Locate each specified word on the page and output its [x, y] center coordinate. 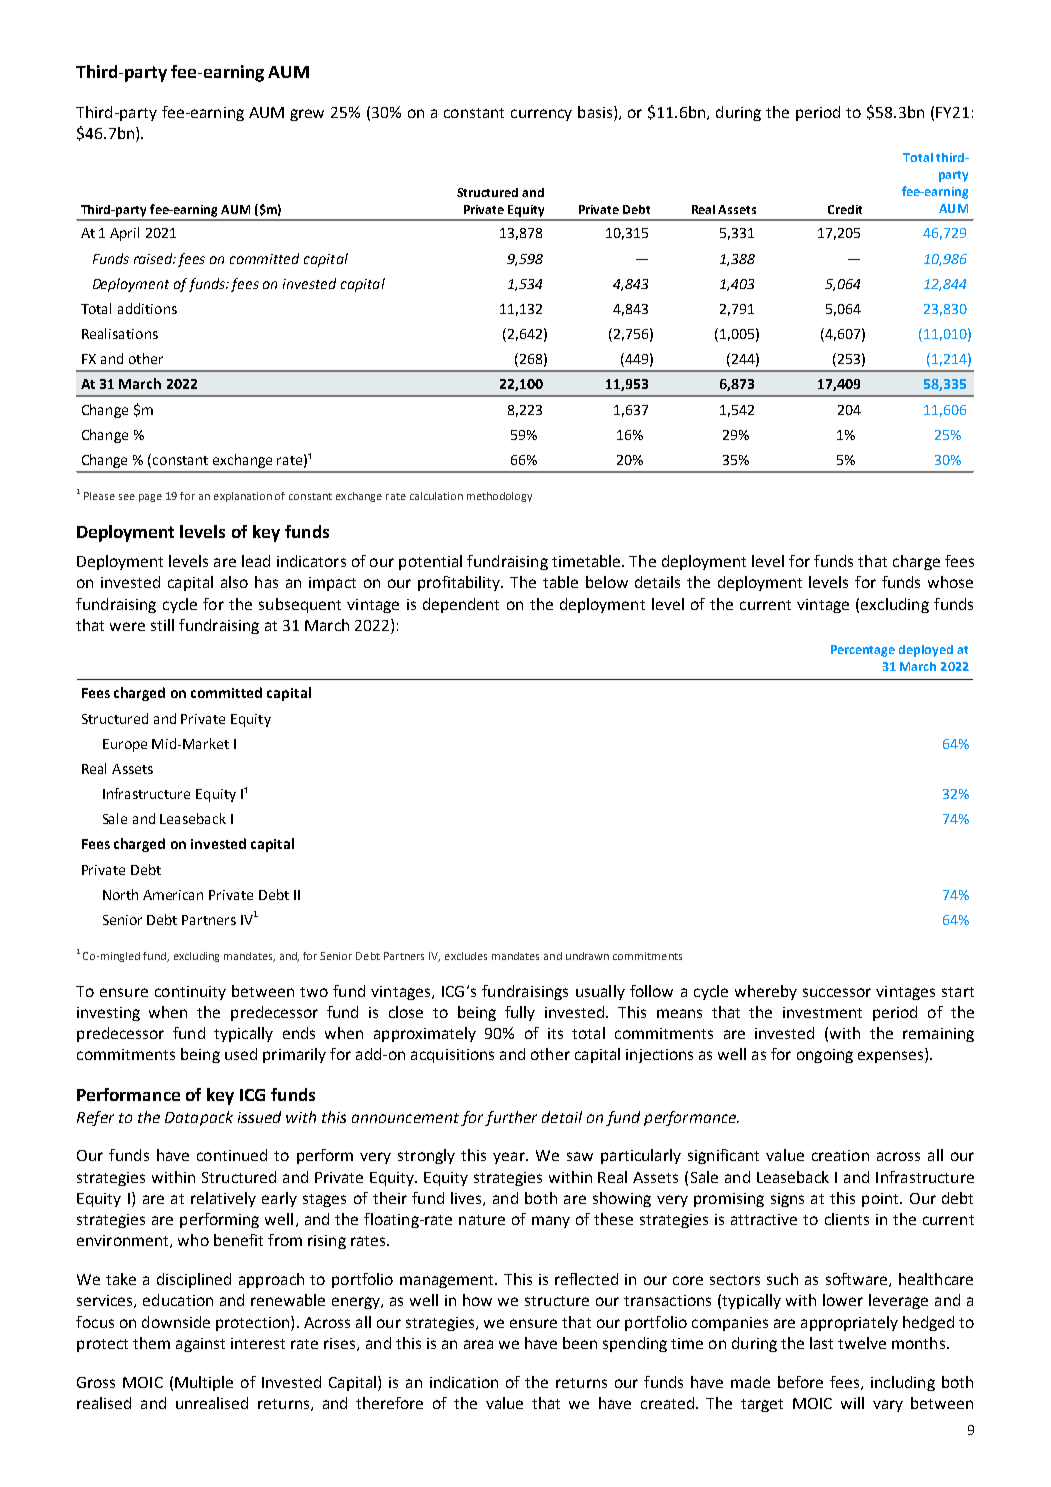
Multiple [204, 1383]
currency [541, 115]
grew [307, 115]
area [478, 1344]
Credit [845, 209]
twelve [862, 1343]
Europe [125, 745]
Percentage [863, 651]
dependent [461, 605]
